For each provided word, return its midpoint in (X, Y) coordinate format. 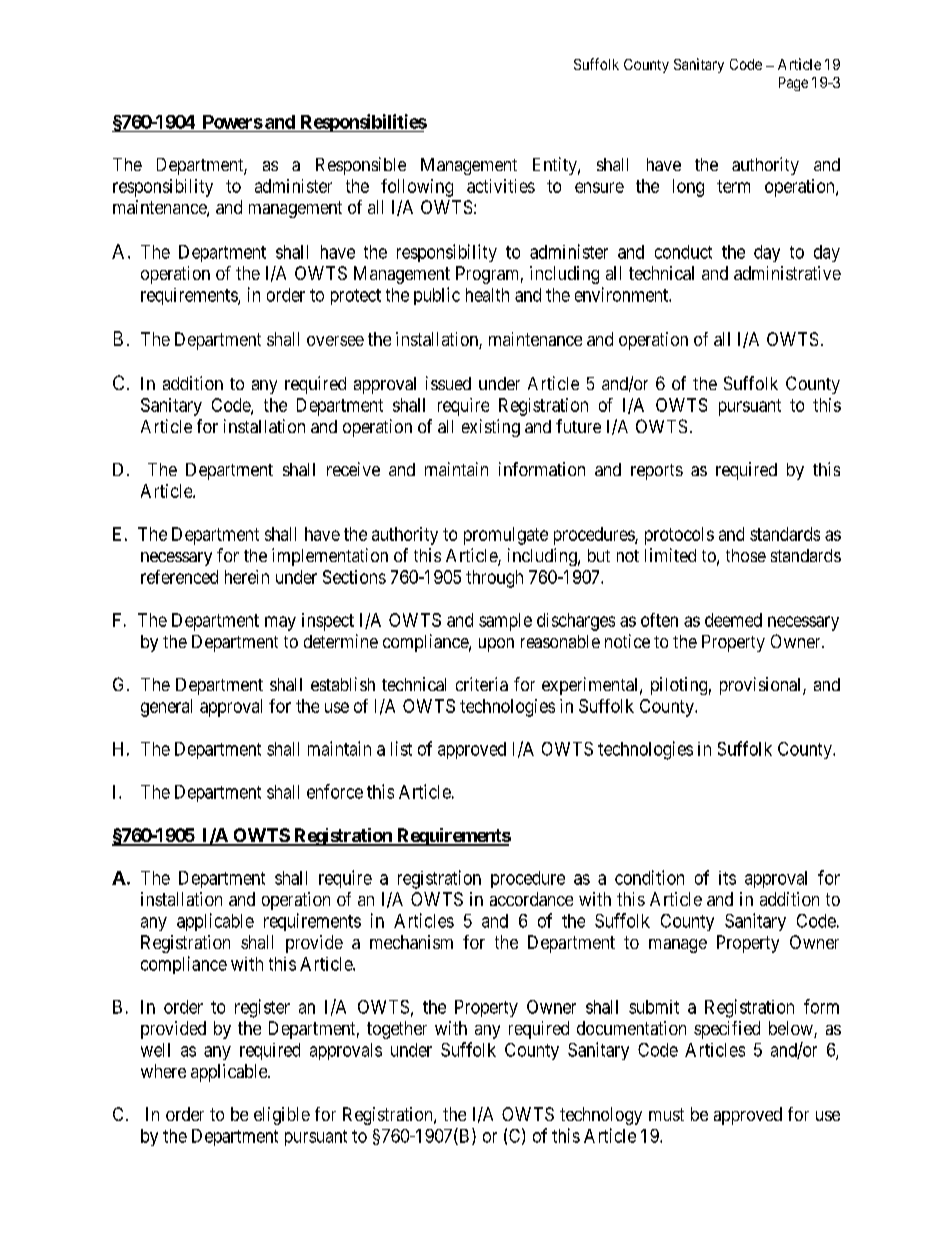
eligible (282, 1116)
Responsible (361, 166)
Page (793, 84)
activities (501, 186)
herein (247, 577)
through (494, 579)
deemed (733, 620)
